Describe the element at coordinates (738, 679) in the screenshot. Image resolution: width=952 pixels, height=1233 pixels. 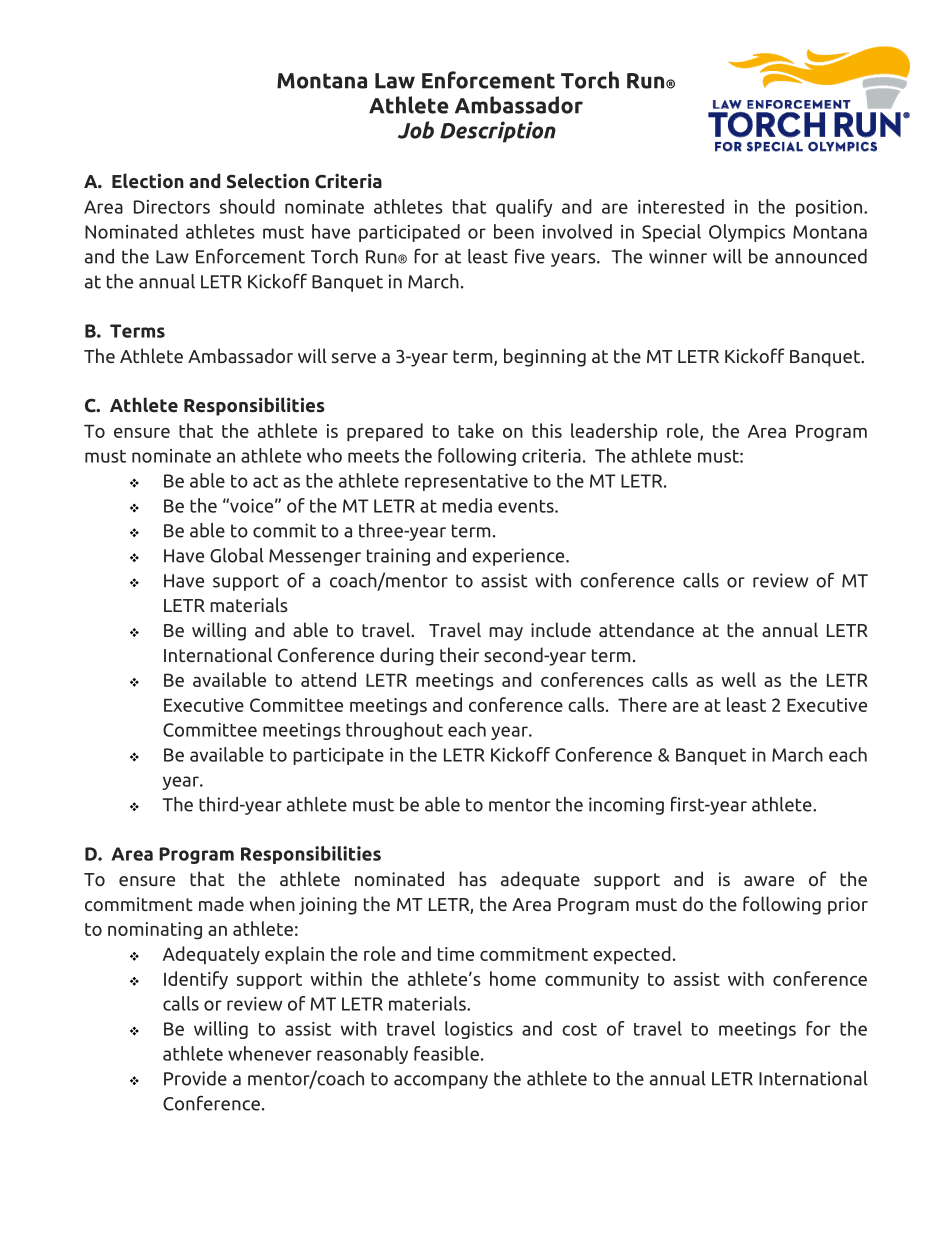
I see `well` at that location.
